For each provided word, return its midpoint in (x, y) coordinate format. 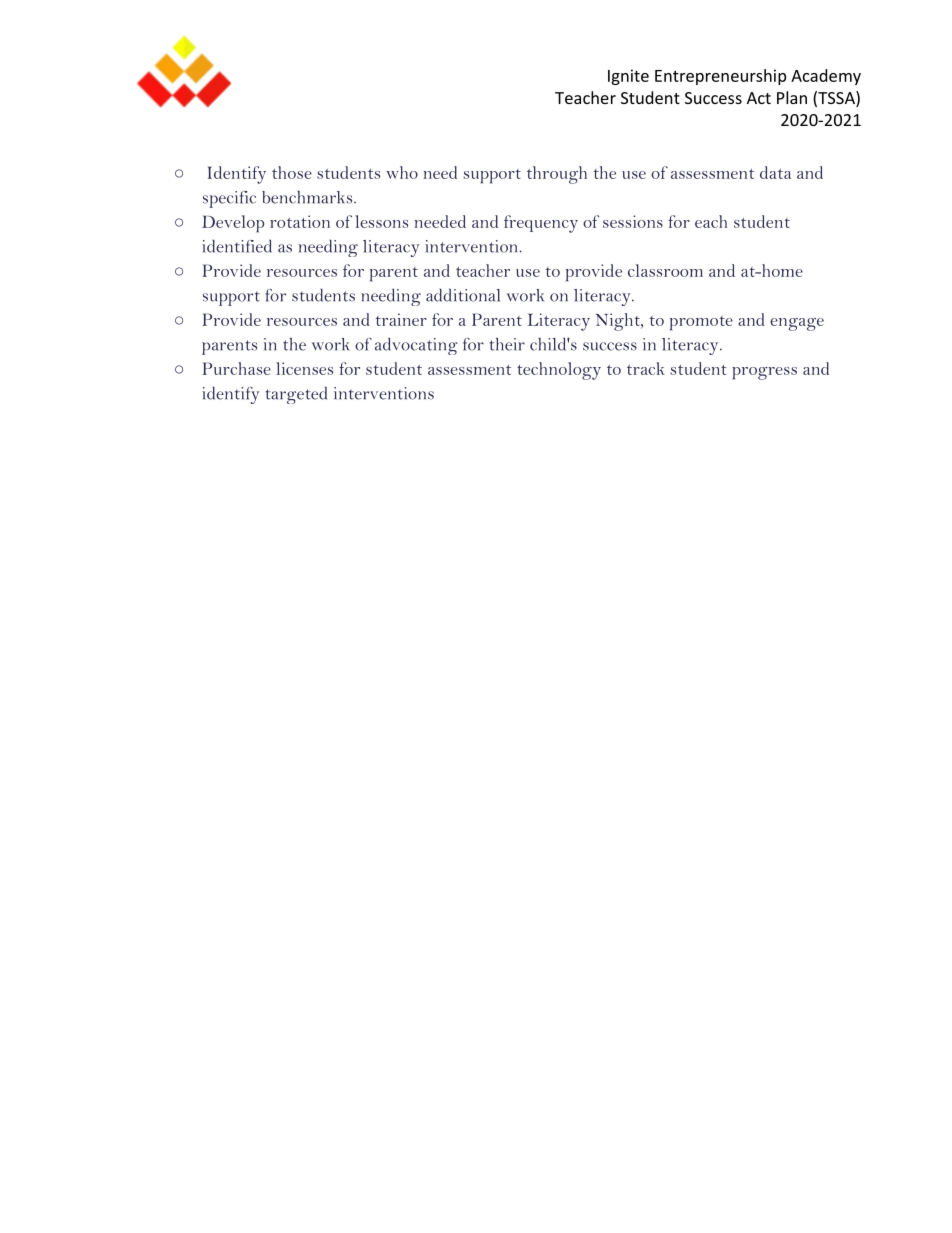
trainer (401, 319)
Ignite (628, 77)
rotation (300, 221)
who (402, 172)
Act (759, 98)
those (292, 172)
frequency (541, 224)
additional (463, 295)
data (775, 172)
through (557, 175)
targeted (296, 395)
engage (797, 324)
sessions (633, 221)
